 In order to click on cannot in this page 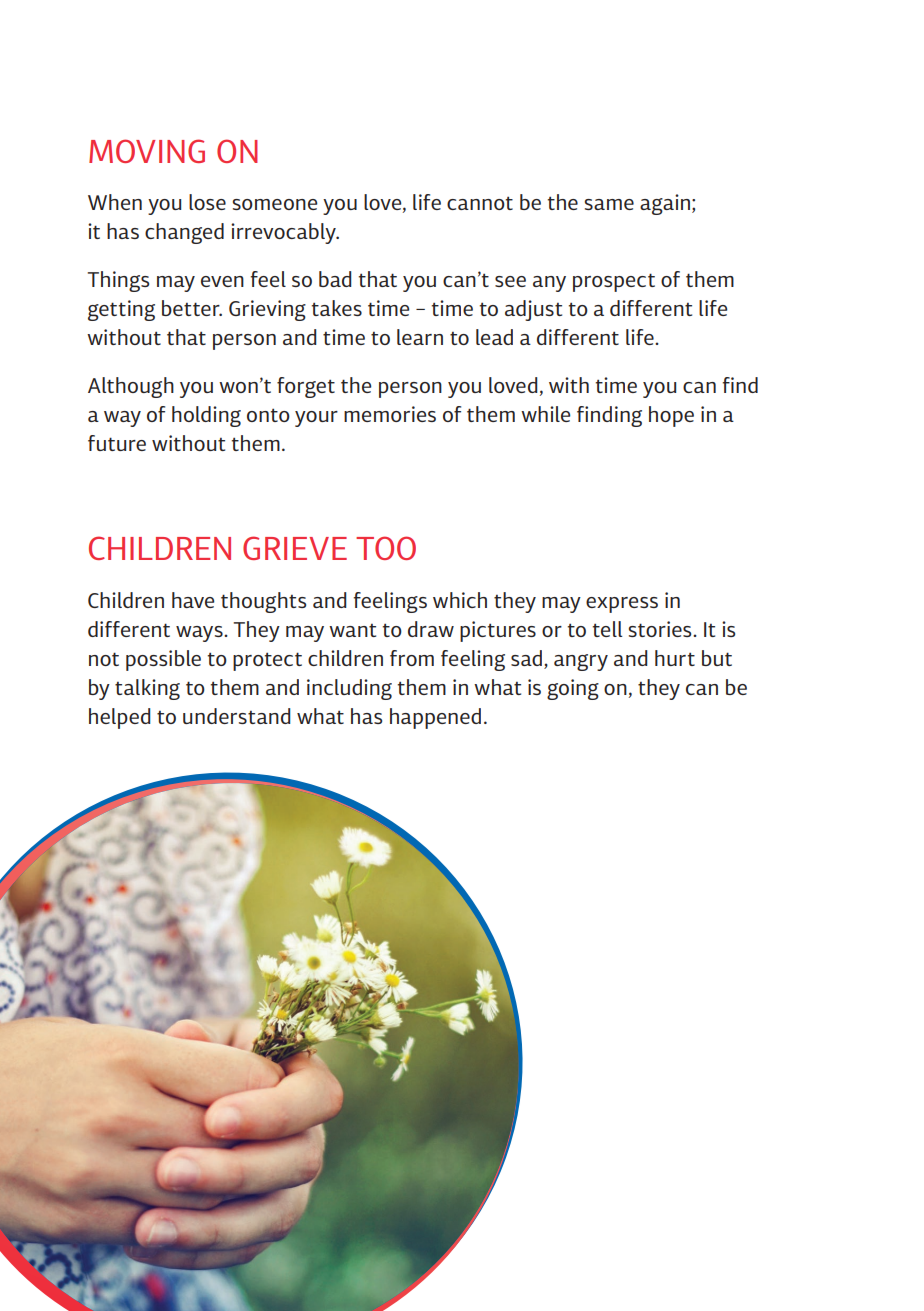, I will do `click(480, 203)`.
